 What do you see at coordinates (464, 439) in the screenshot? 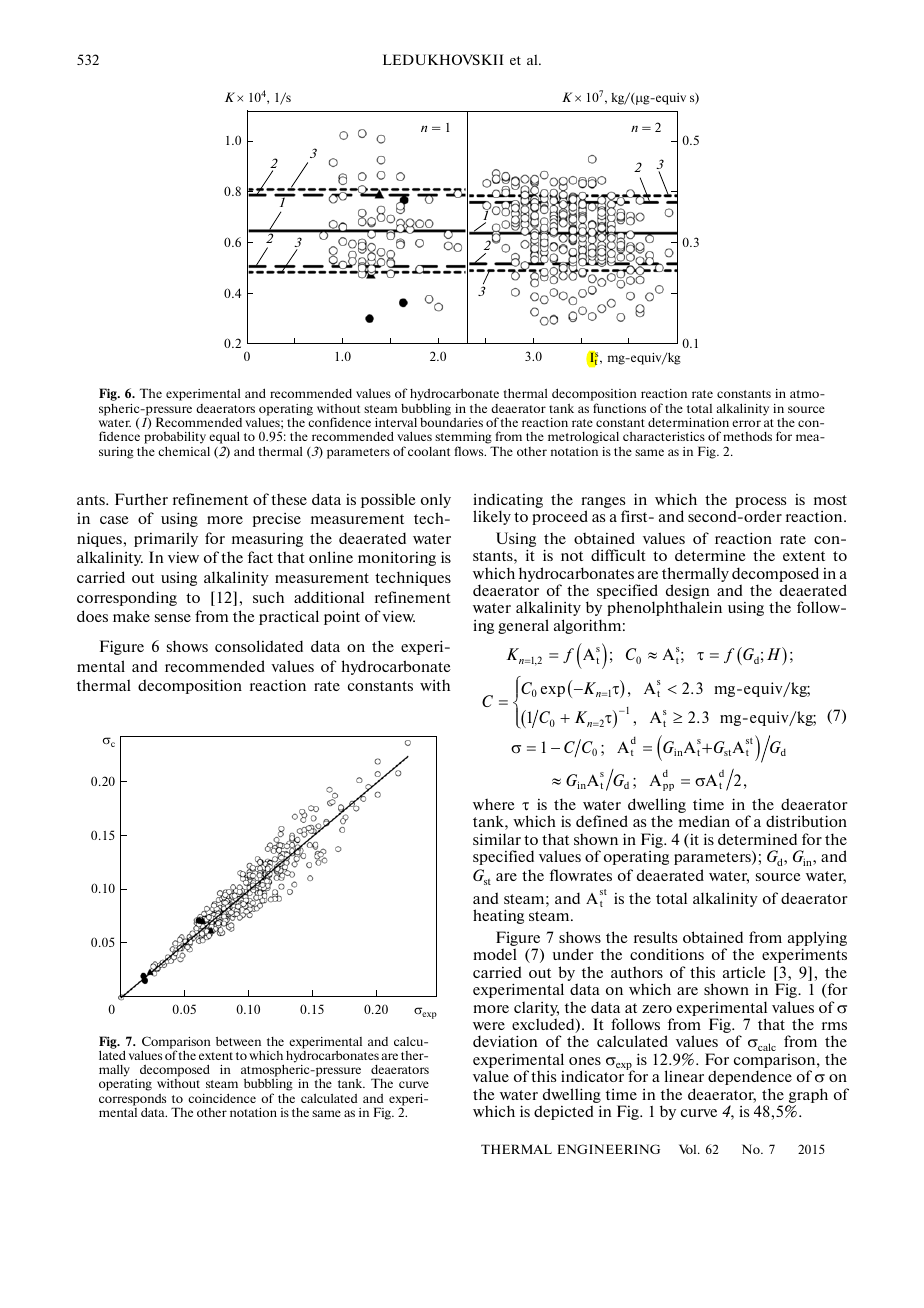
I see `stemming` at bounding box center [464, 439].
